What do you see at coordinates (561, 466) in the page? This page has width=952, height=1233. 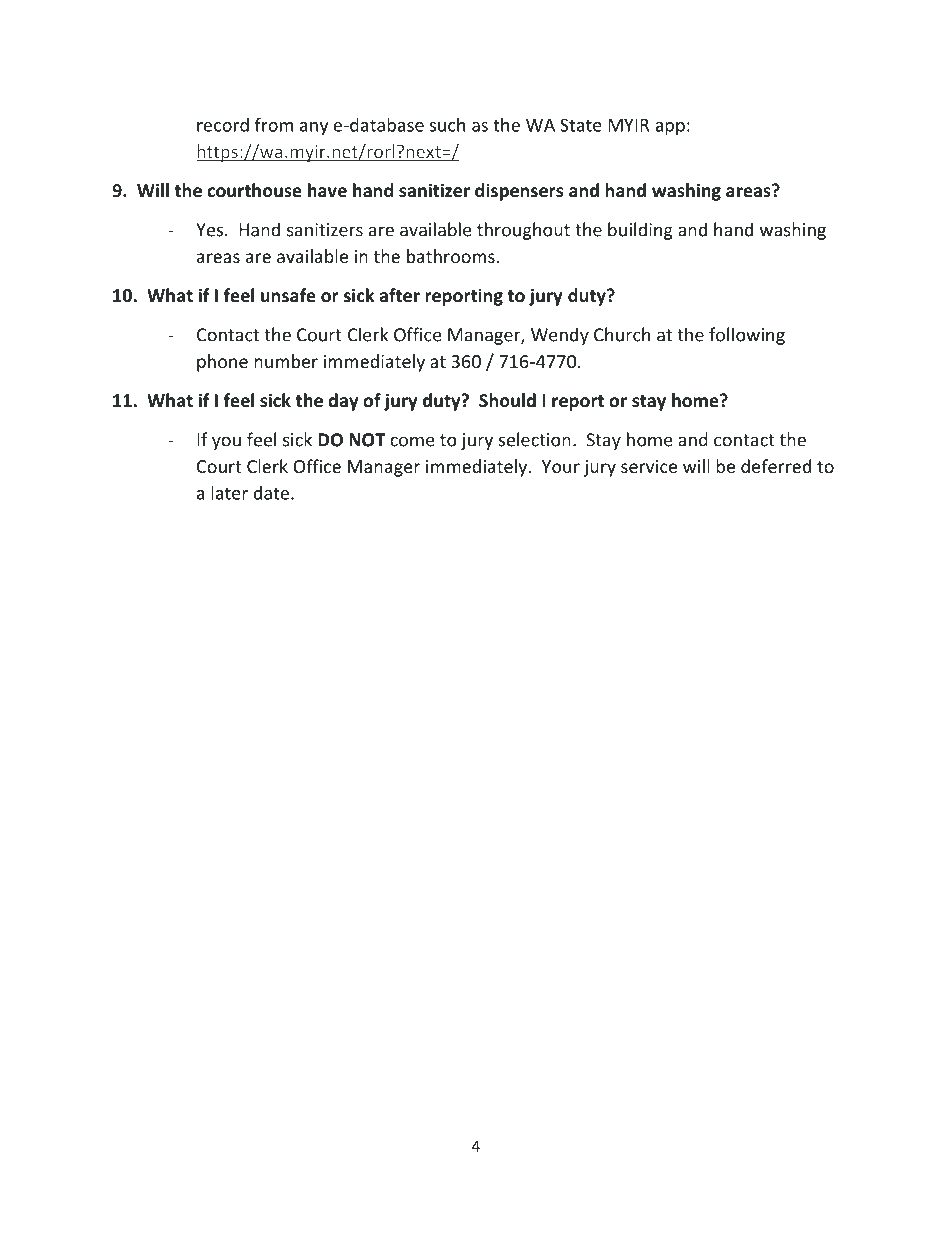 I see `Your` at bounding box center [561, 466].
